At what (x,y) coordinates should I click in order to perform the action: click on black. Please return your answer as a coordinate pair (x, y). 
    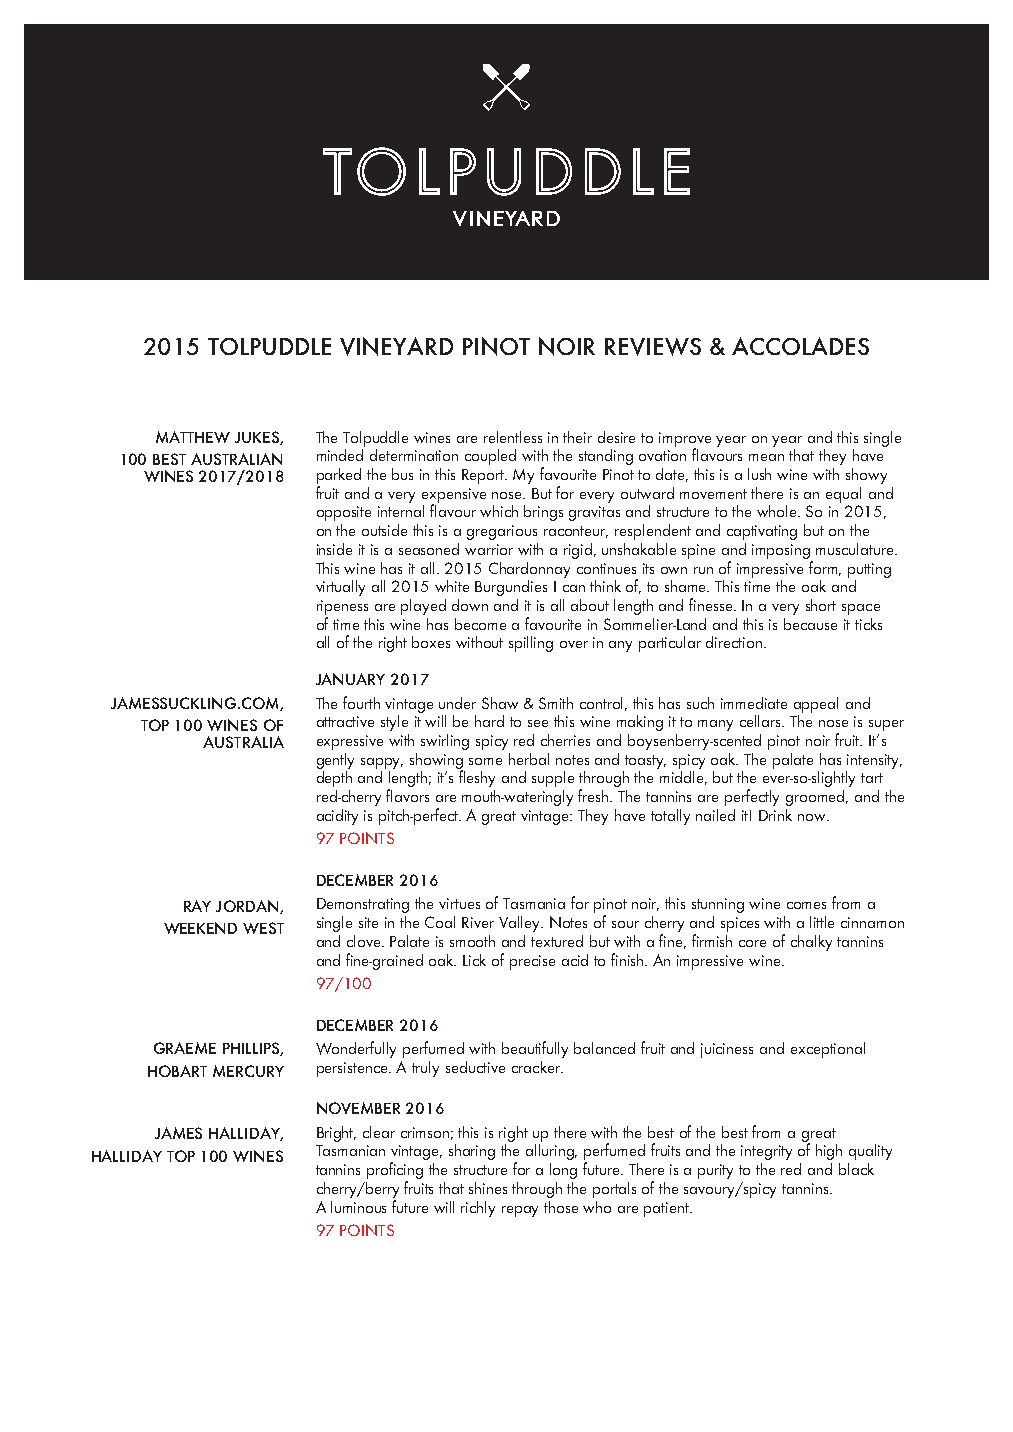
    Looking at the image, I should click on (856, 1169).
